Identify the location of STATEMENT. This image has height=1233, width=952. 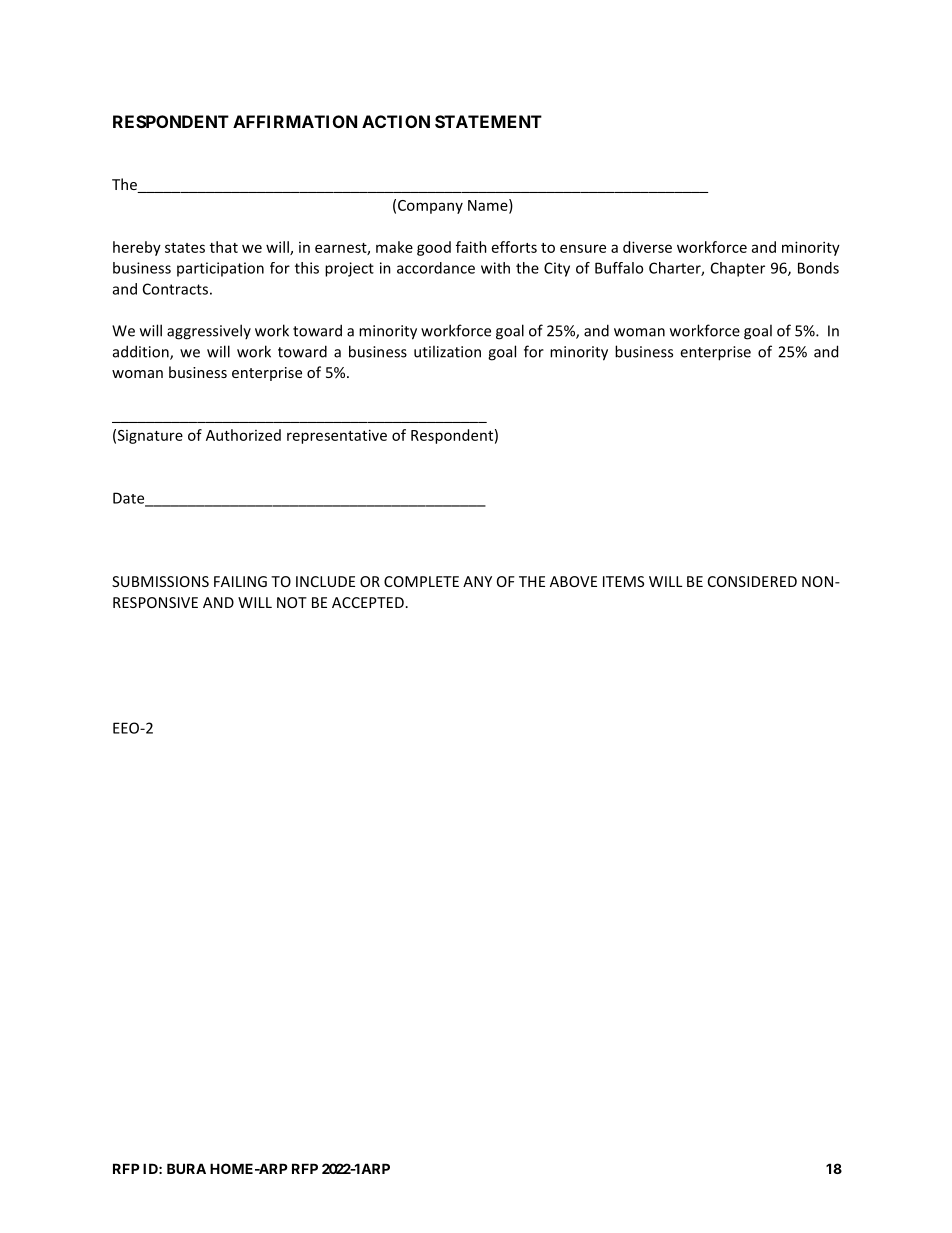
(488, 121).
